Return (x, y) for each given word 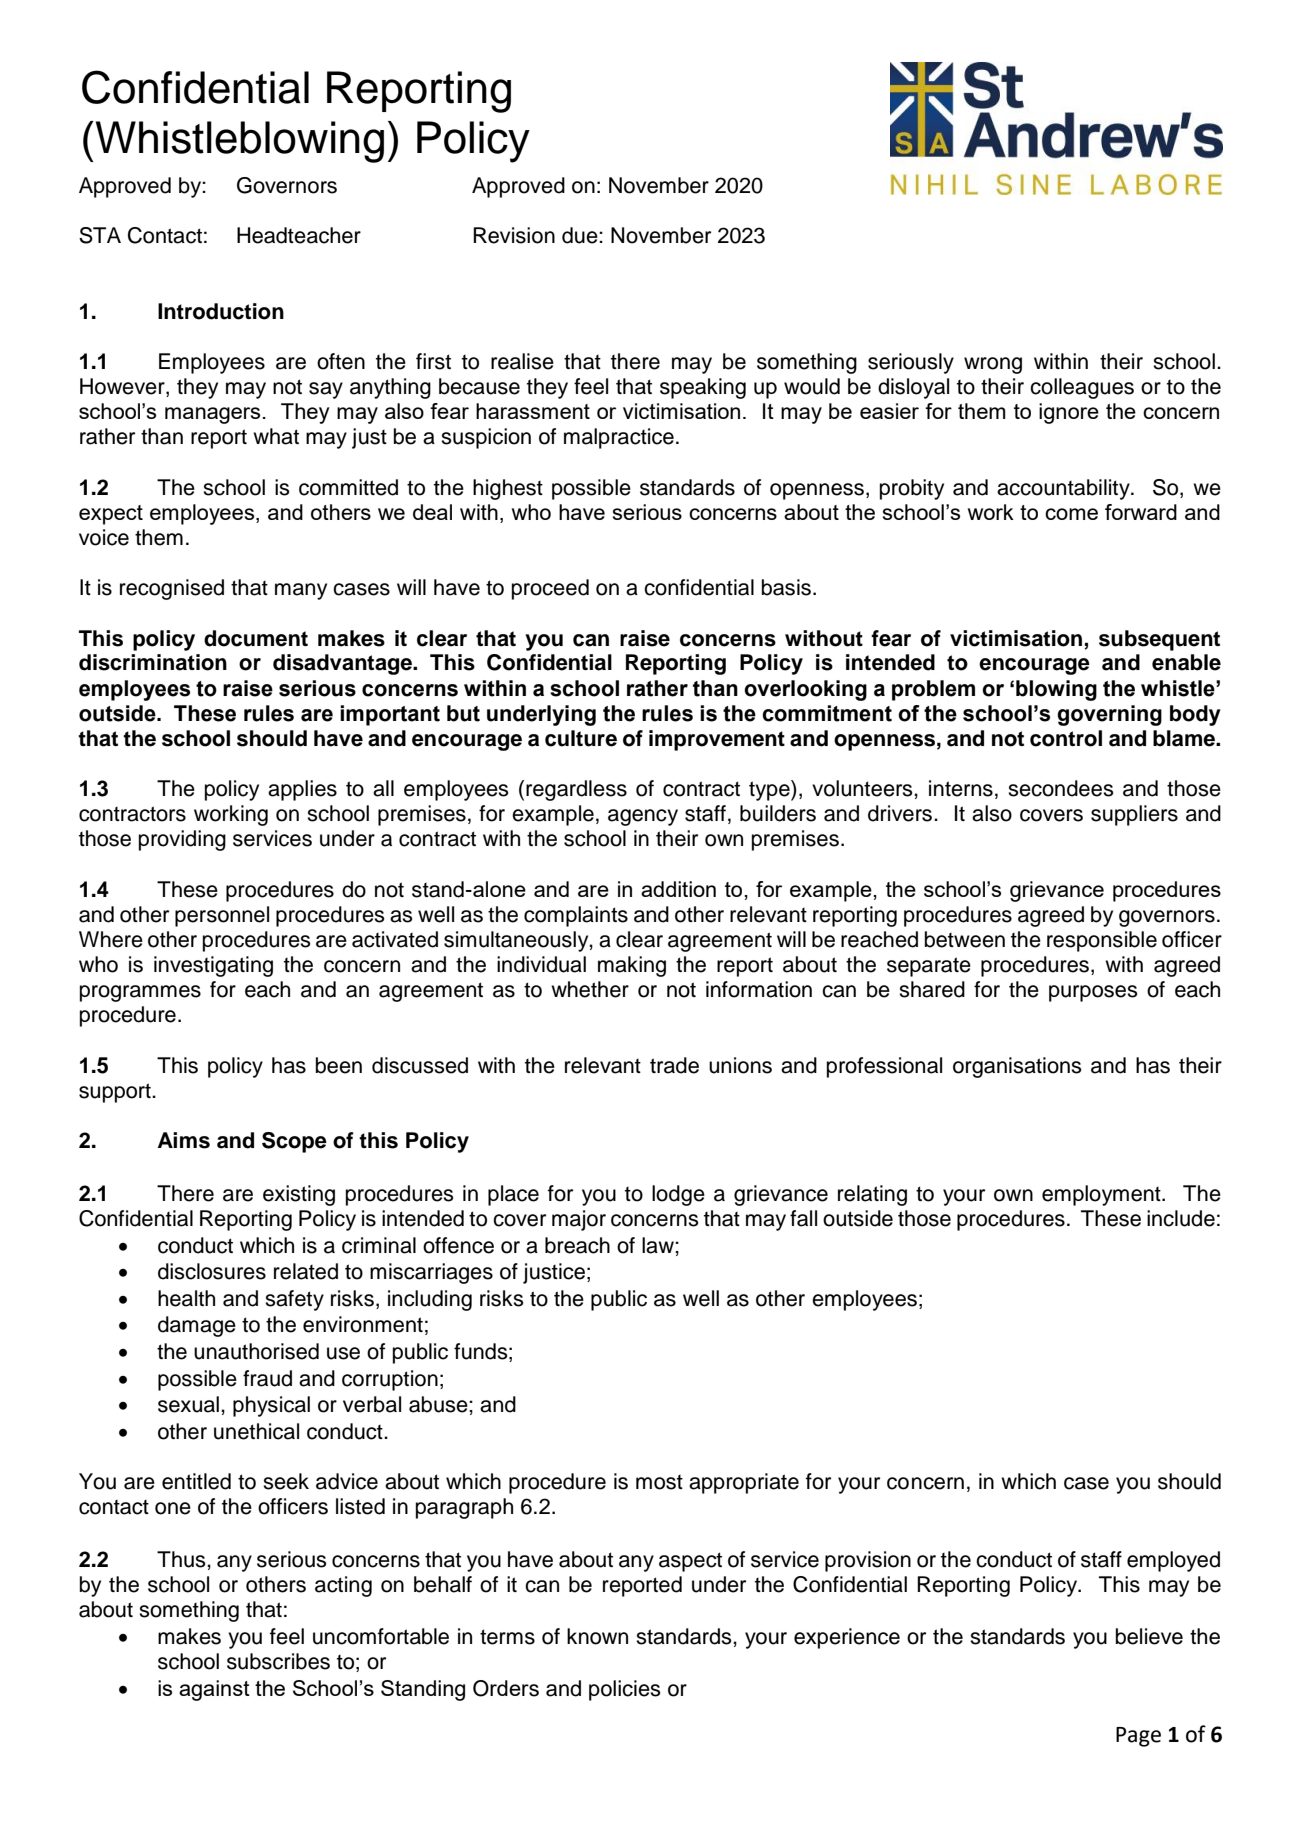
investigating (213, 966)
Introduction (221, 311)
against (214, 1690)
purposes (1093, 993)
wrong (993, 365)
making (632, 966)
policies (625, 1690)
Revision (514, 235)
